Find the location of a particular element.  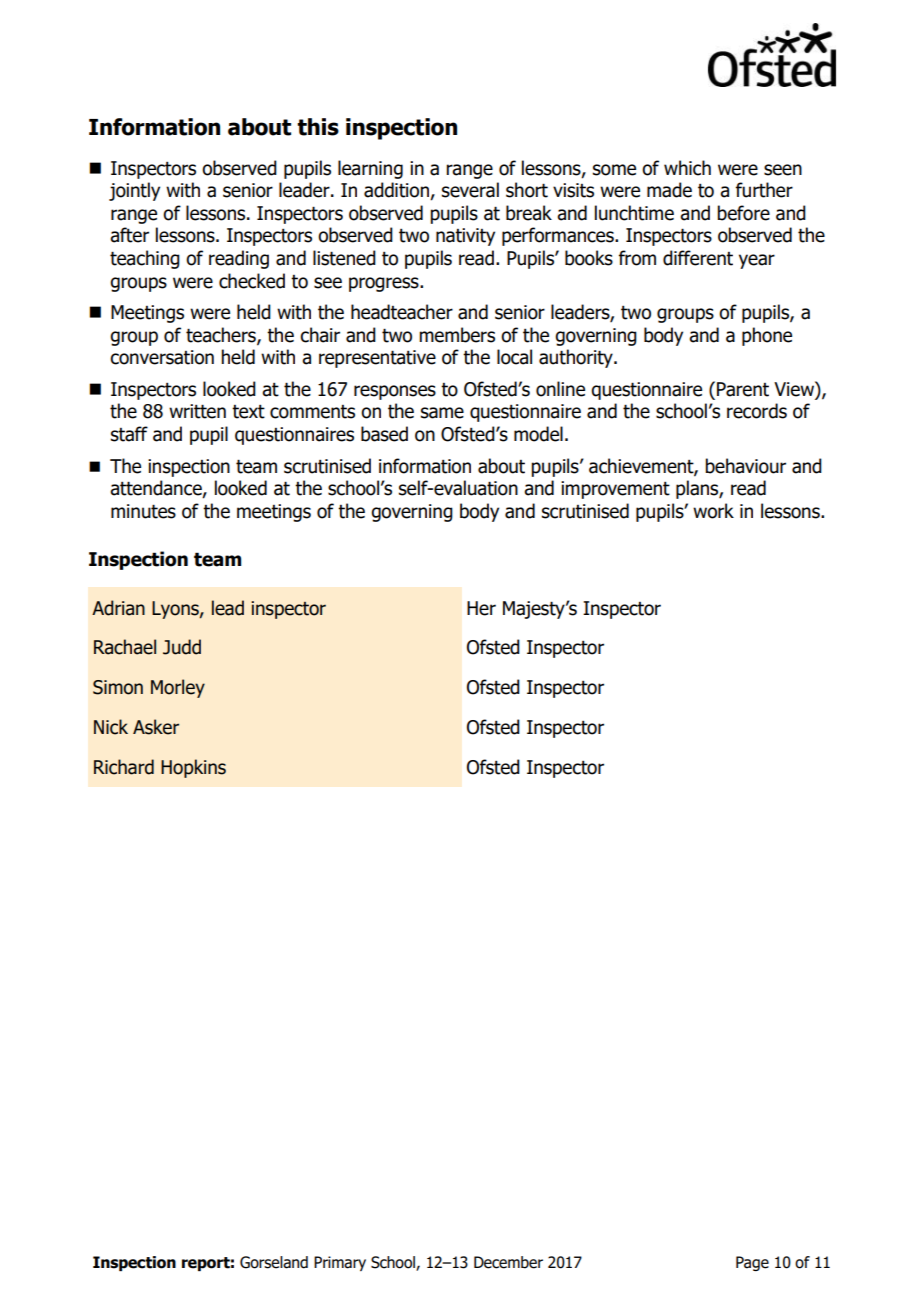

several is located at coordinates (470, 190).
